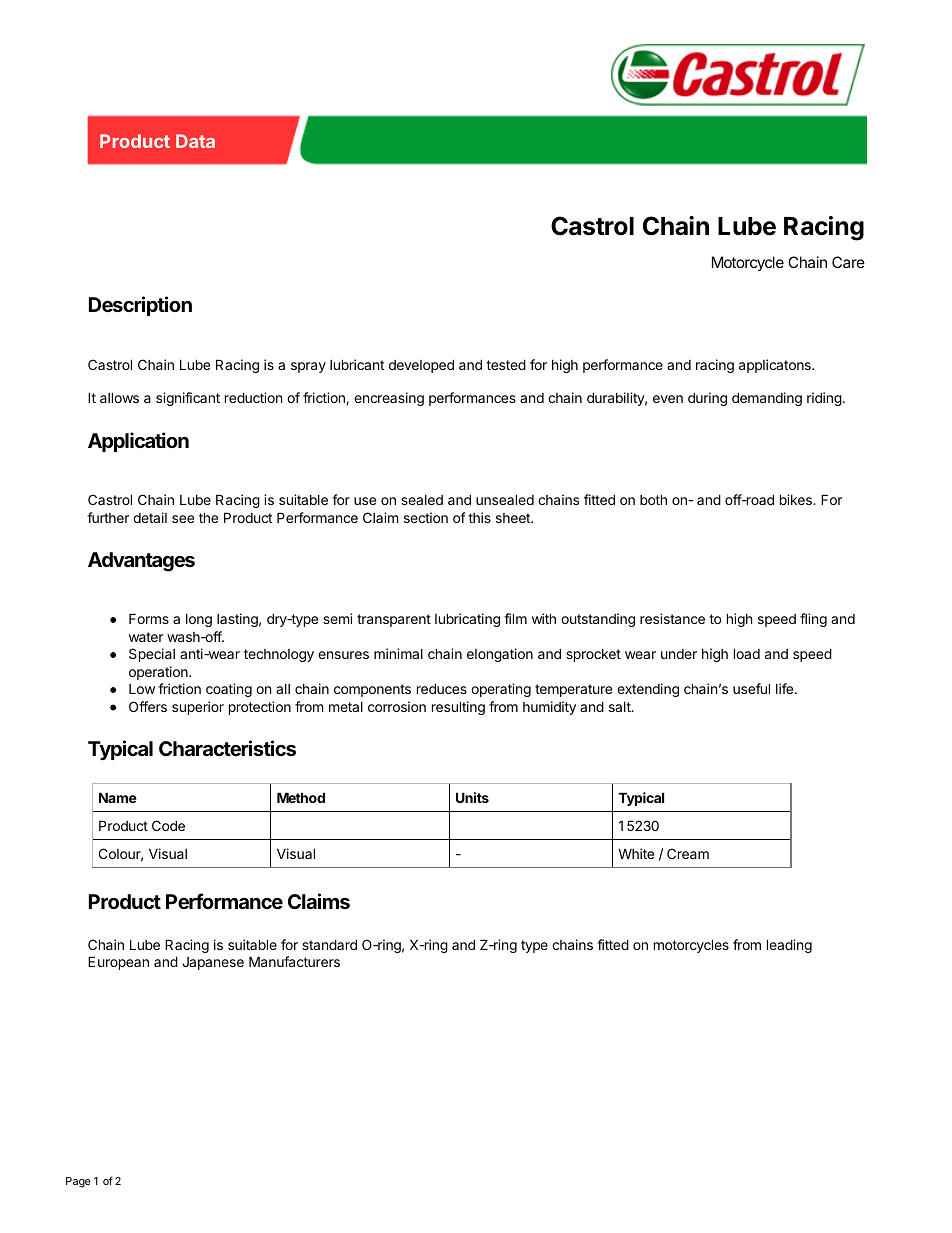 This screenshot has width=952, height=1233. Describe the element at coordinates (78, 1182) in the screenshot. I see `Page` at that location.
